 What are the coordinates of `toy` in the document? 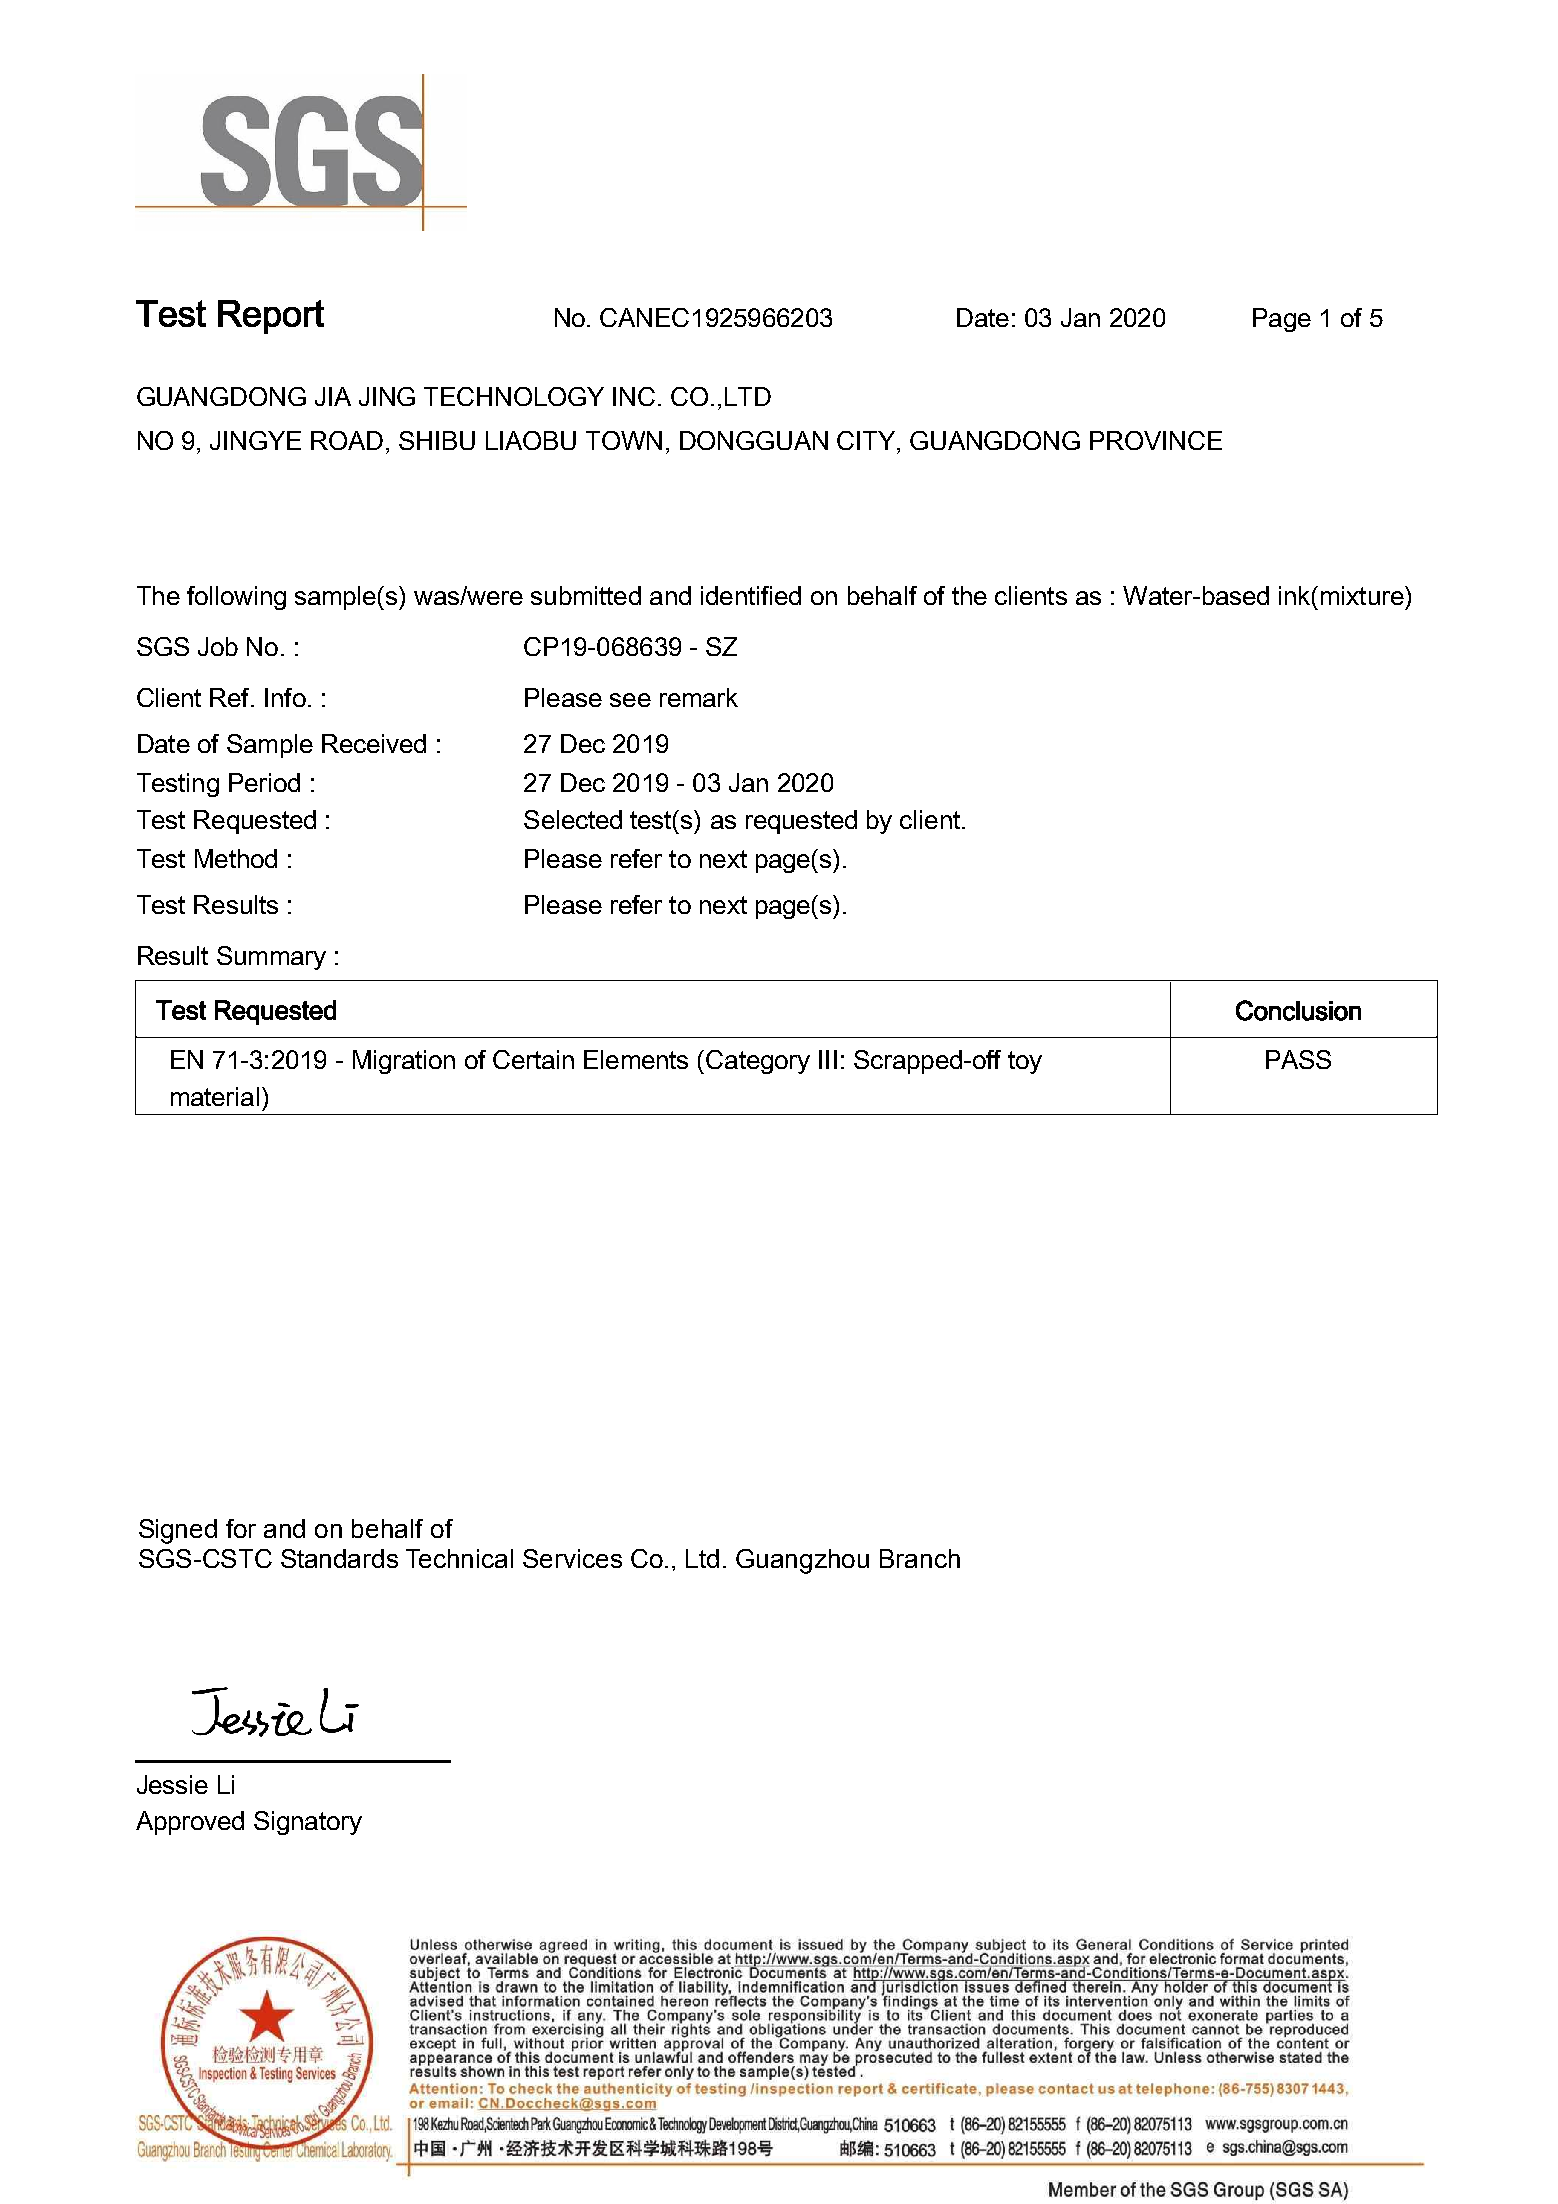 It's located at (1025, 1062).
